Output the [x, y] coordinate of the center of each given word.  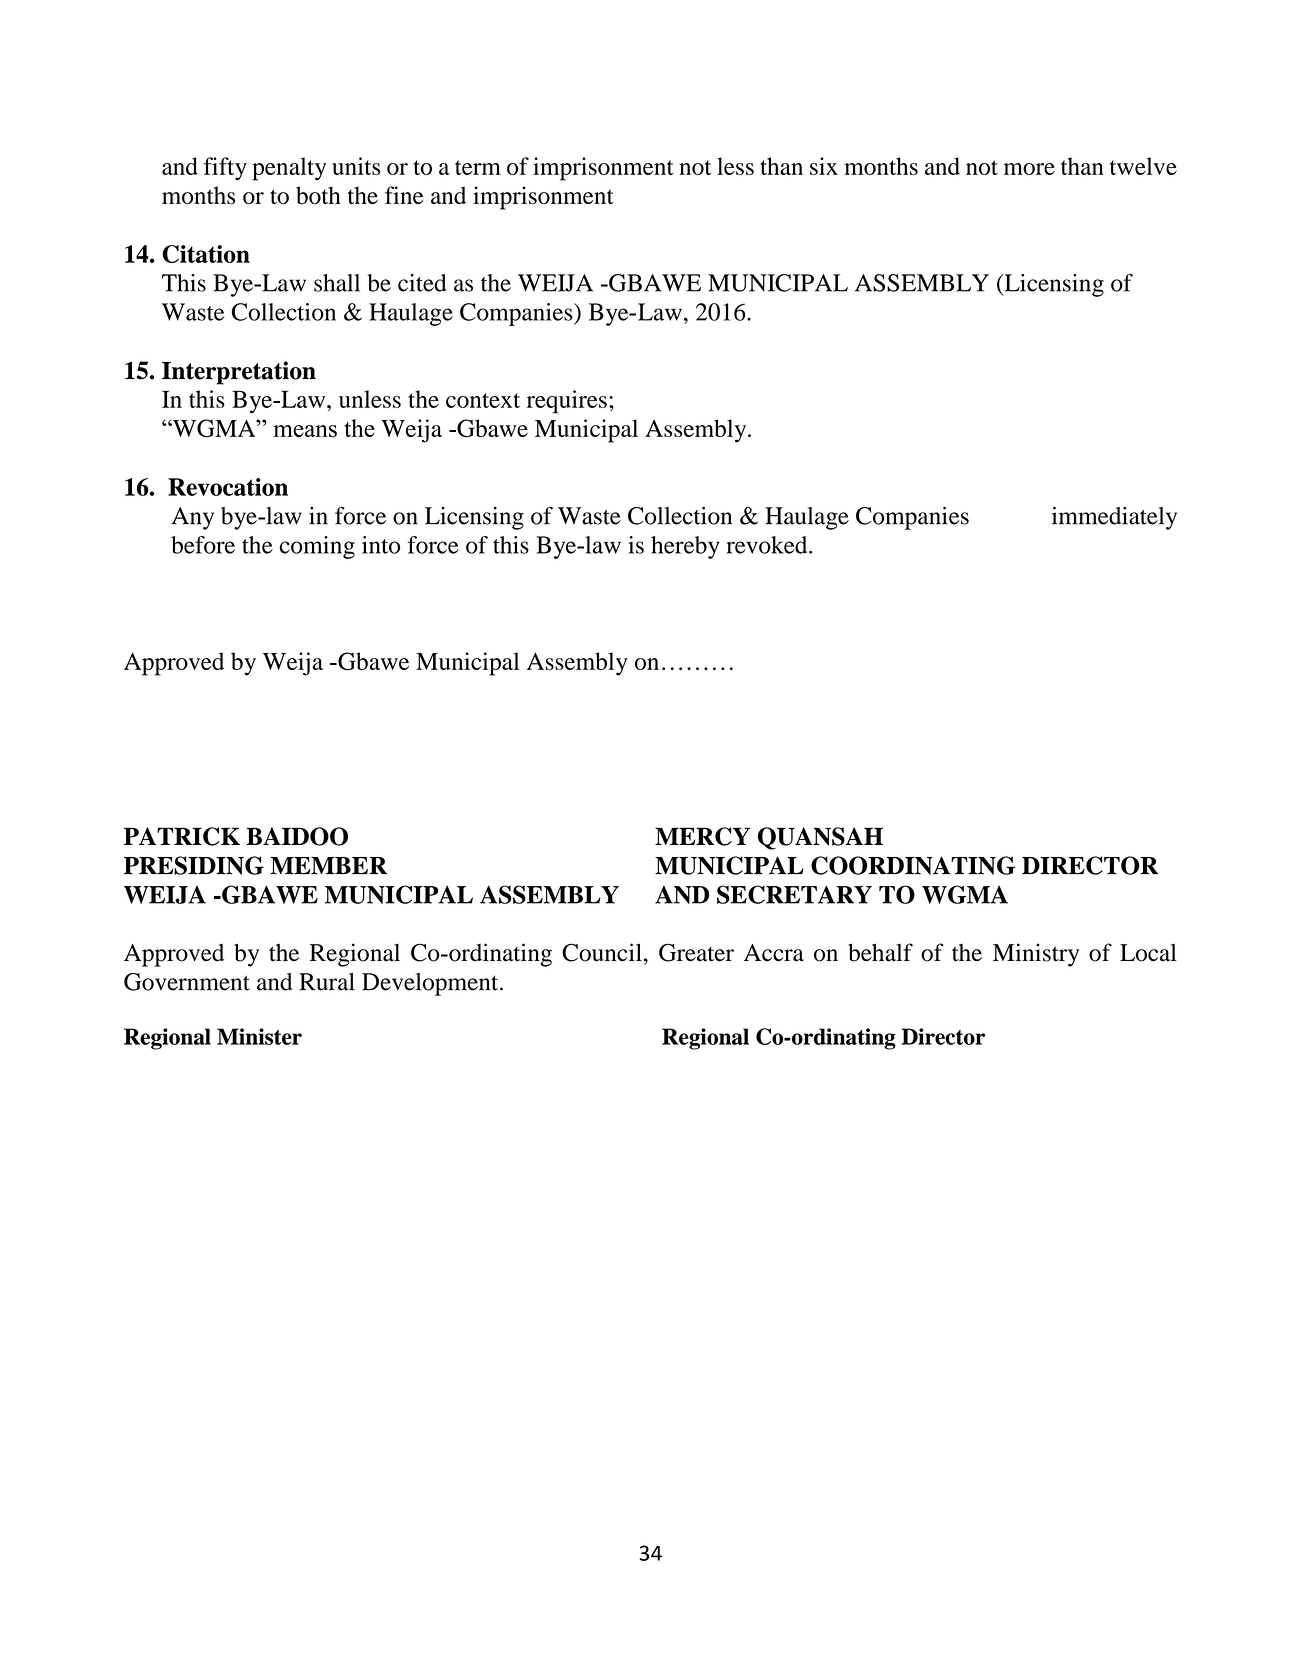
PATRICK [182, 836]
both [318, 195]
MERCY [702, 836]
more [1029, 169]
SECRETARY [794, 894]
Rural [327, 982]
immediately [1114, 518]
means [305, 431]
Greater [696, 952]
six [824, 166]
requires [567, 402]
